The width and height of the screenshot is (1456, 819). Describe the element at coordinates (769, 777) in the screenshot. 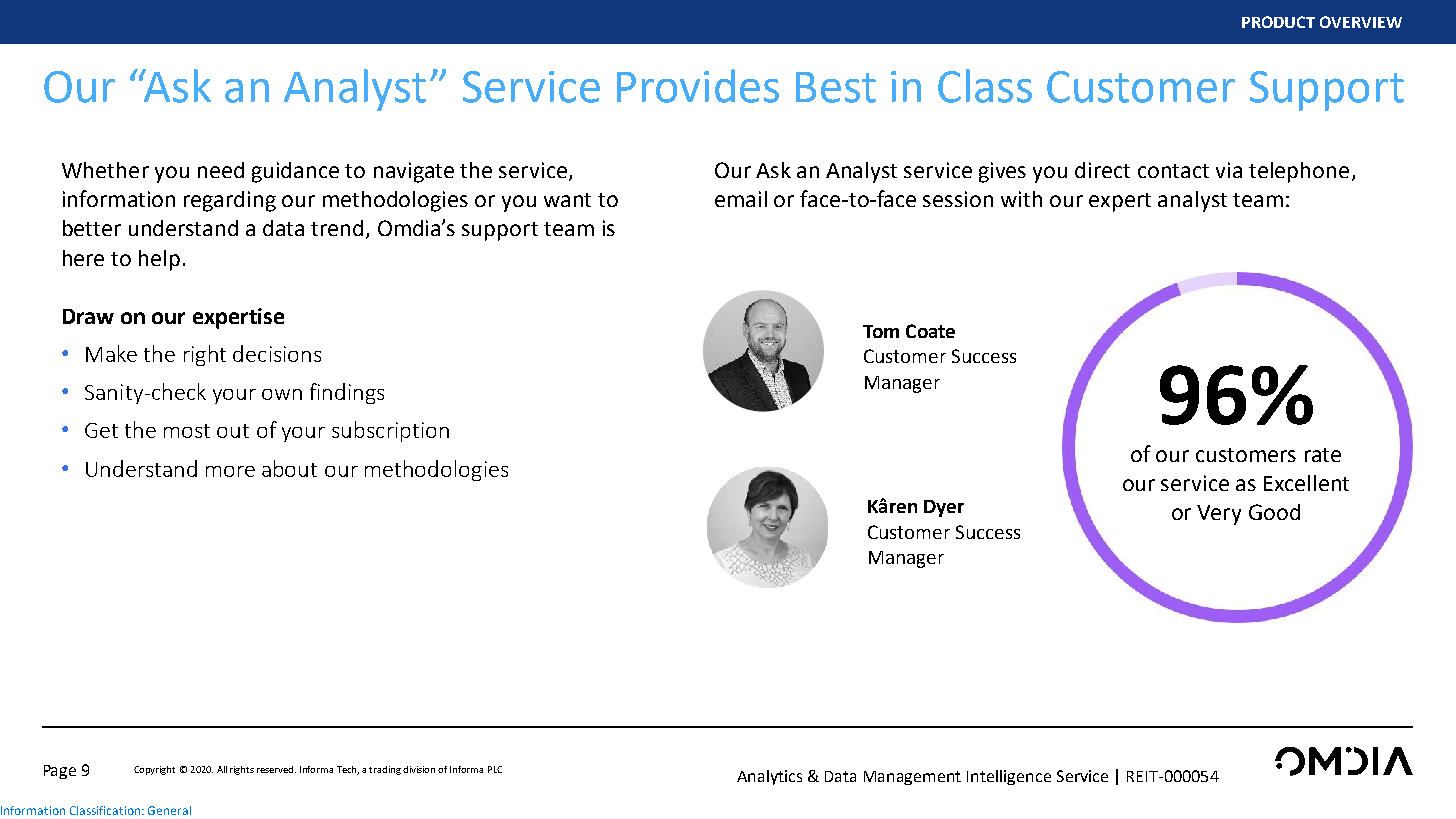

I see `Analytics` at that location.
